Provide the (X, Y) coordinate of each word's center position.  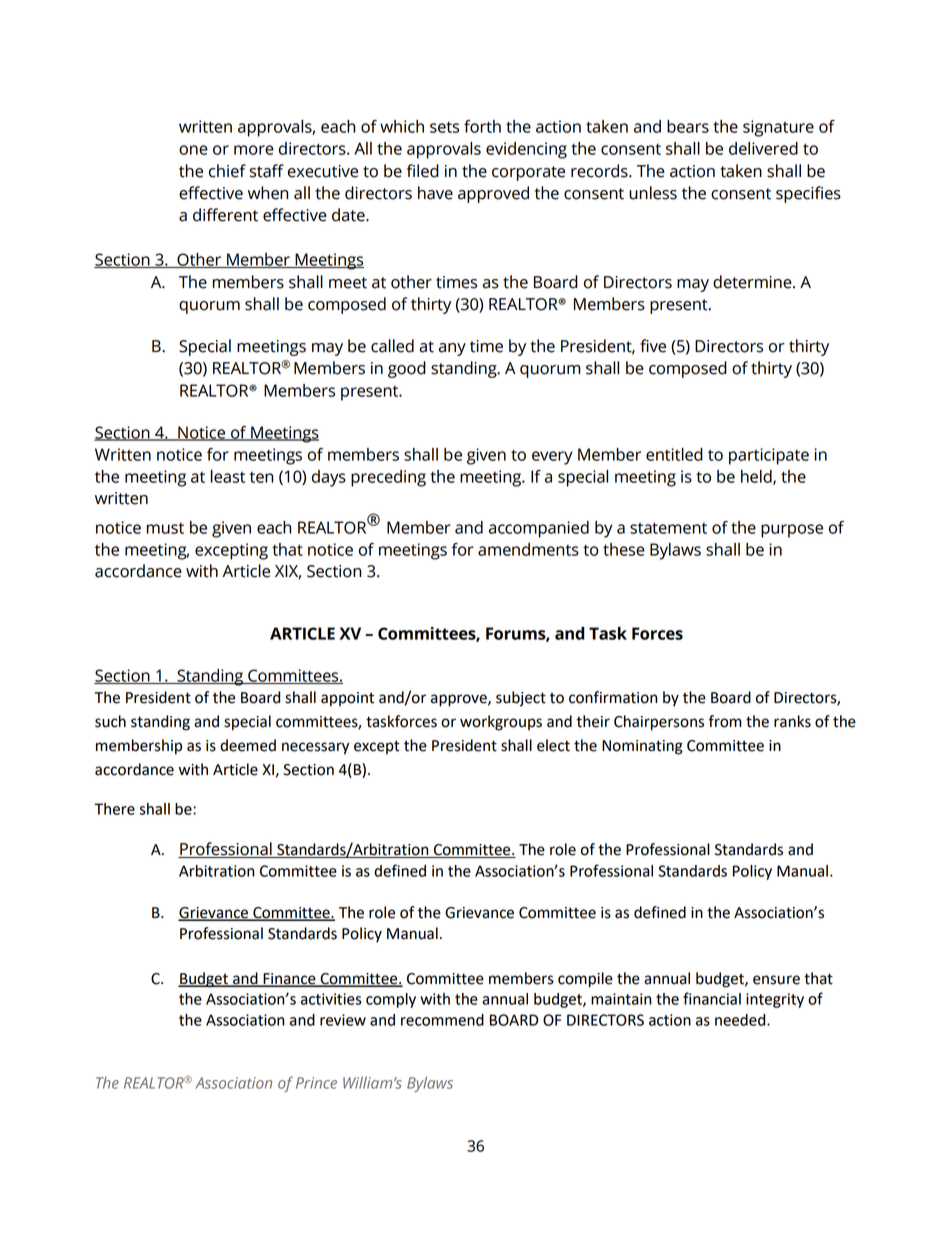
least (228, 476)
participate (769, 456)
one (193, 150)
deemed (248, 745)
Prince (316, 1083)
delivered (763, 148)
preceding (388, 478)
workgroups (501, 723)
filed (423, 171)
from (725, 721)
